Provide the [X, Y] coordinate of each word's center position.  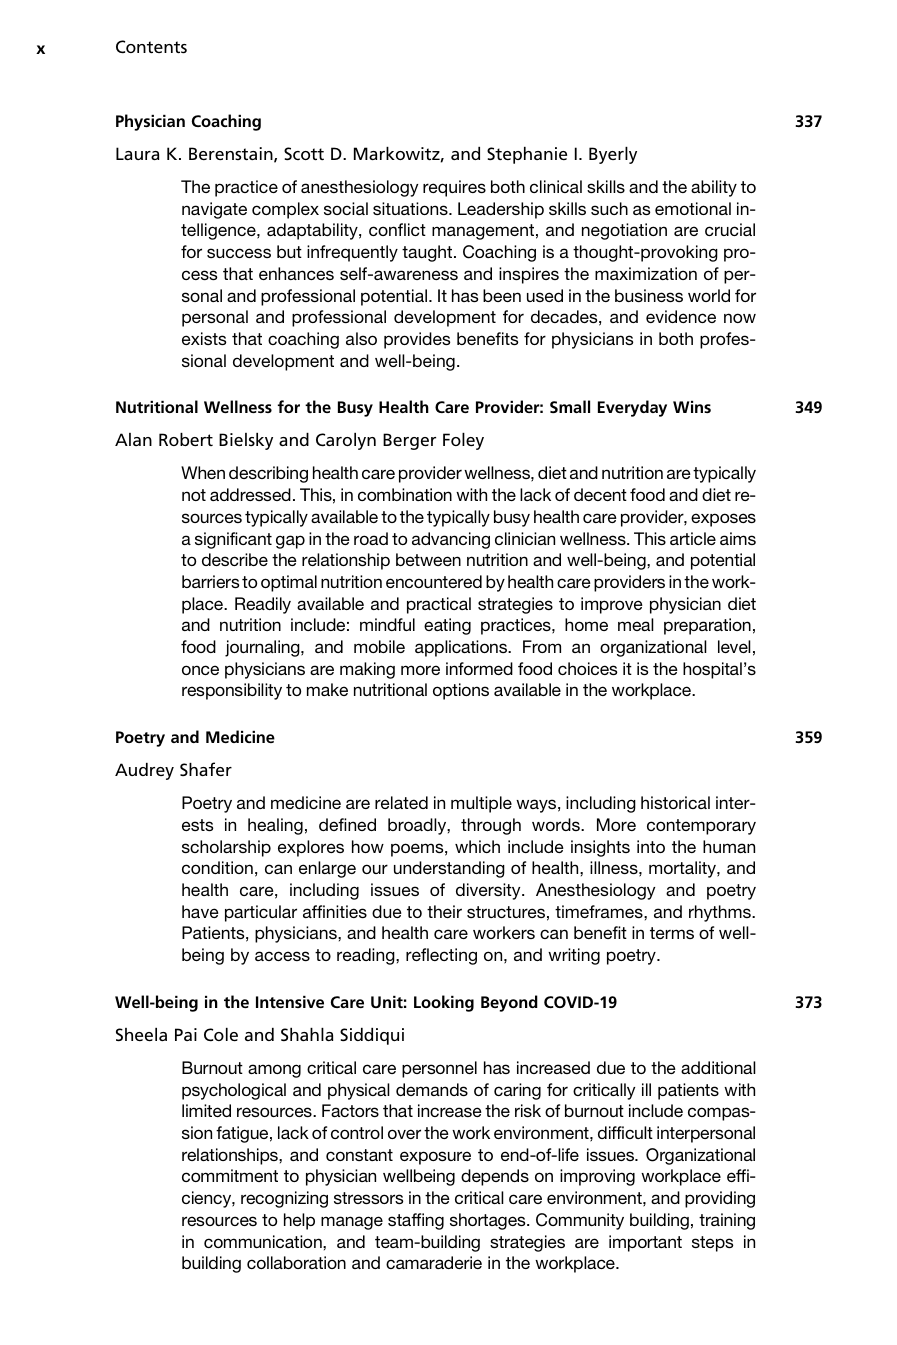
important [645, 1243]
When [203, 472]
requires [454, 188]
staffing [416, 1221]
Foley [463, 441]
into [651, 846]
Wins [692, 407]
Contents [151, 47]
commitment [230, 1175]
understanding [449, 869]
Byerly [613, 155]
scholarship [226, 848]
